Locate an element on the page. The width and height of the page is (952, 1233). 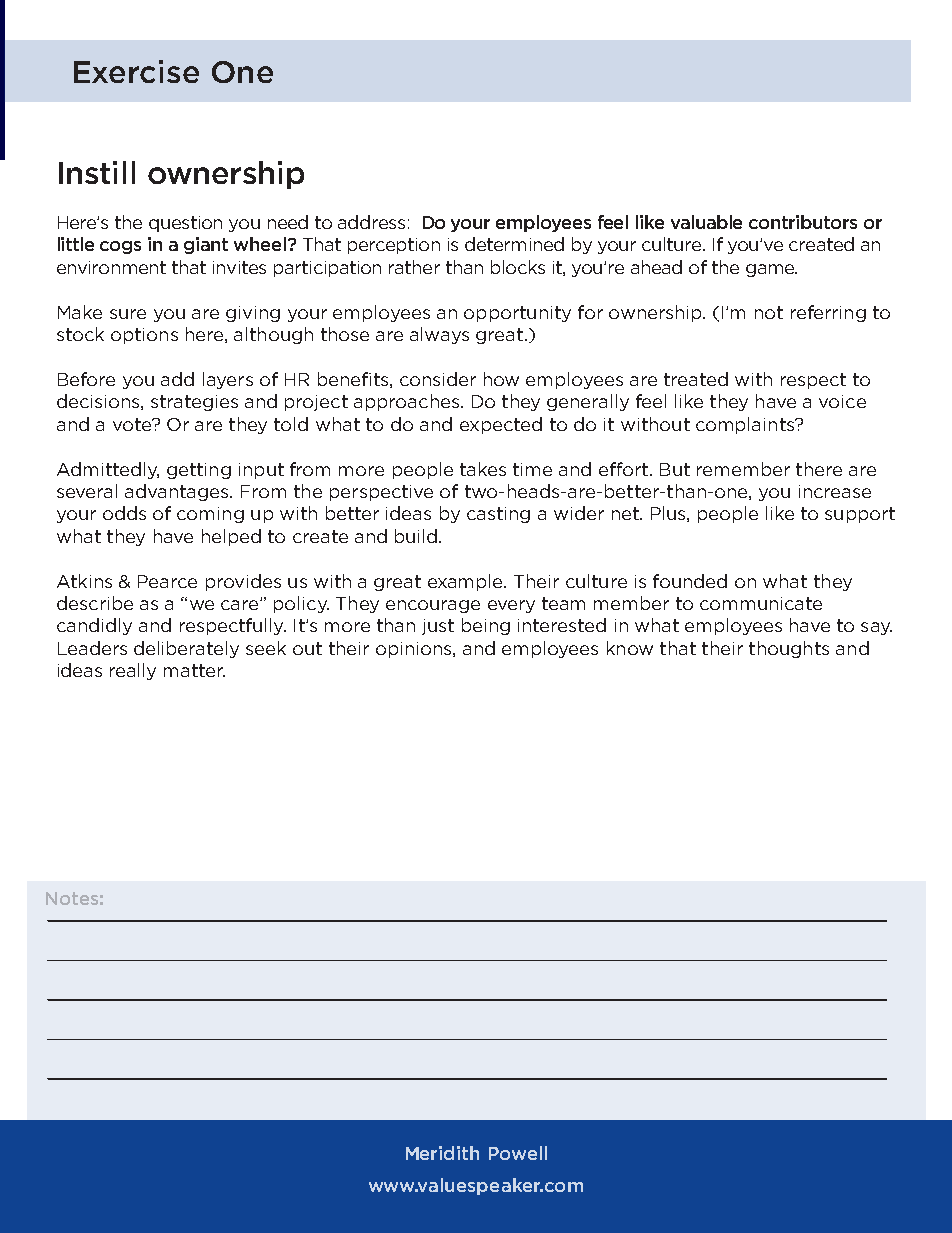
opinions is located at coordinates (415, 650).
